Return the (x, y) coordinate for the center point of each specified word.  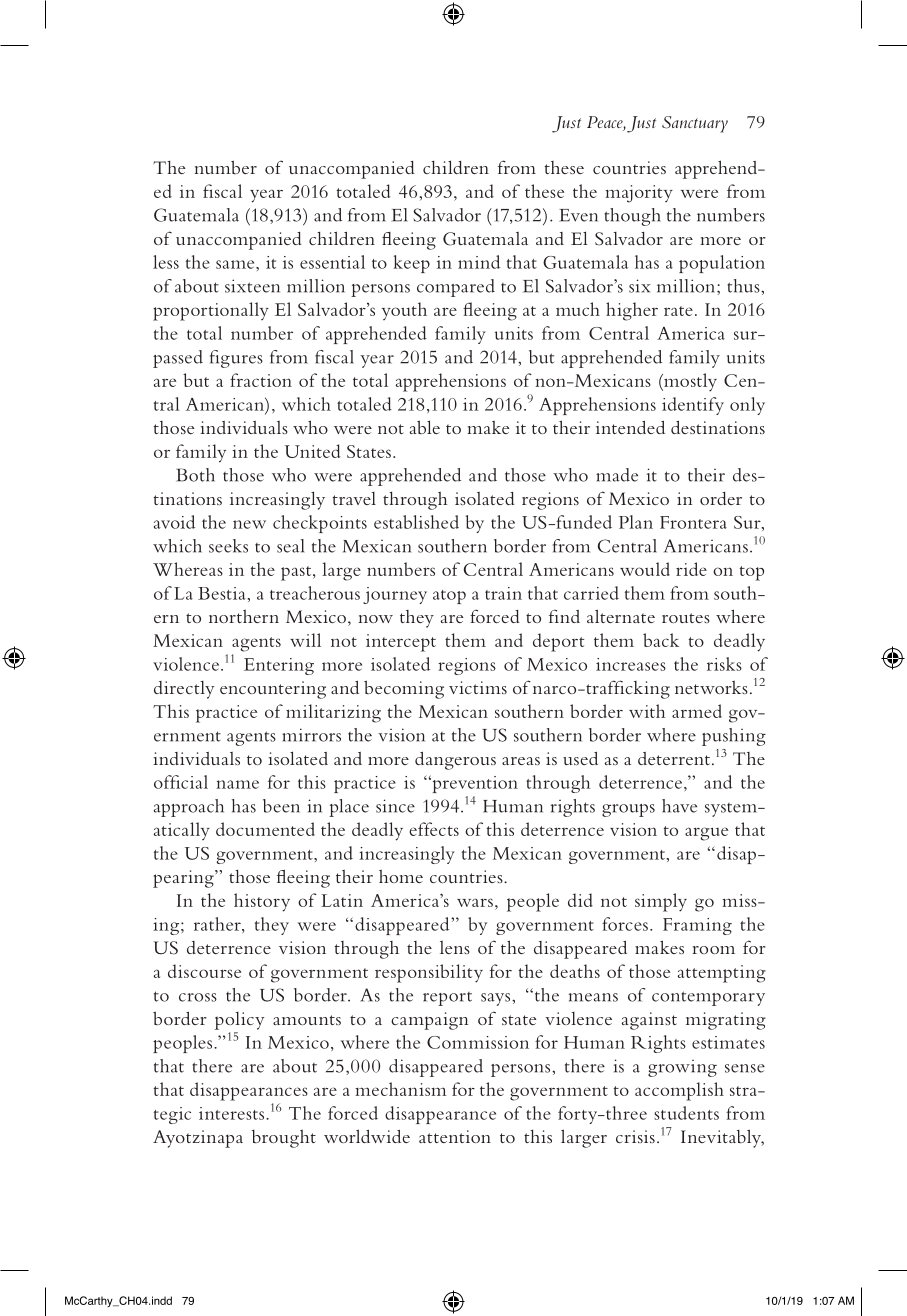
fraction (261, 380)
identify (693, 406)
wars (475, 902)
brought (284, 1139)
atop (449, 597)
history (262, 902)
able (425, 427)
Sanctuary (695, 124)
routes (686, 618)
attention (455, 1136)
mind (479, 262)
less (166, 262)
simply (661, 902)
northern (244, 616)
